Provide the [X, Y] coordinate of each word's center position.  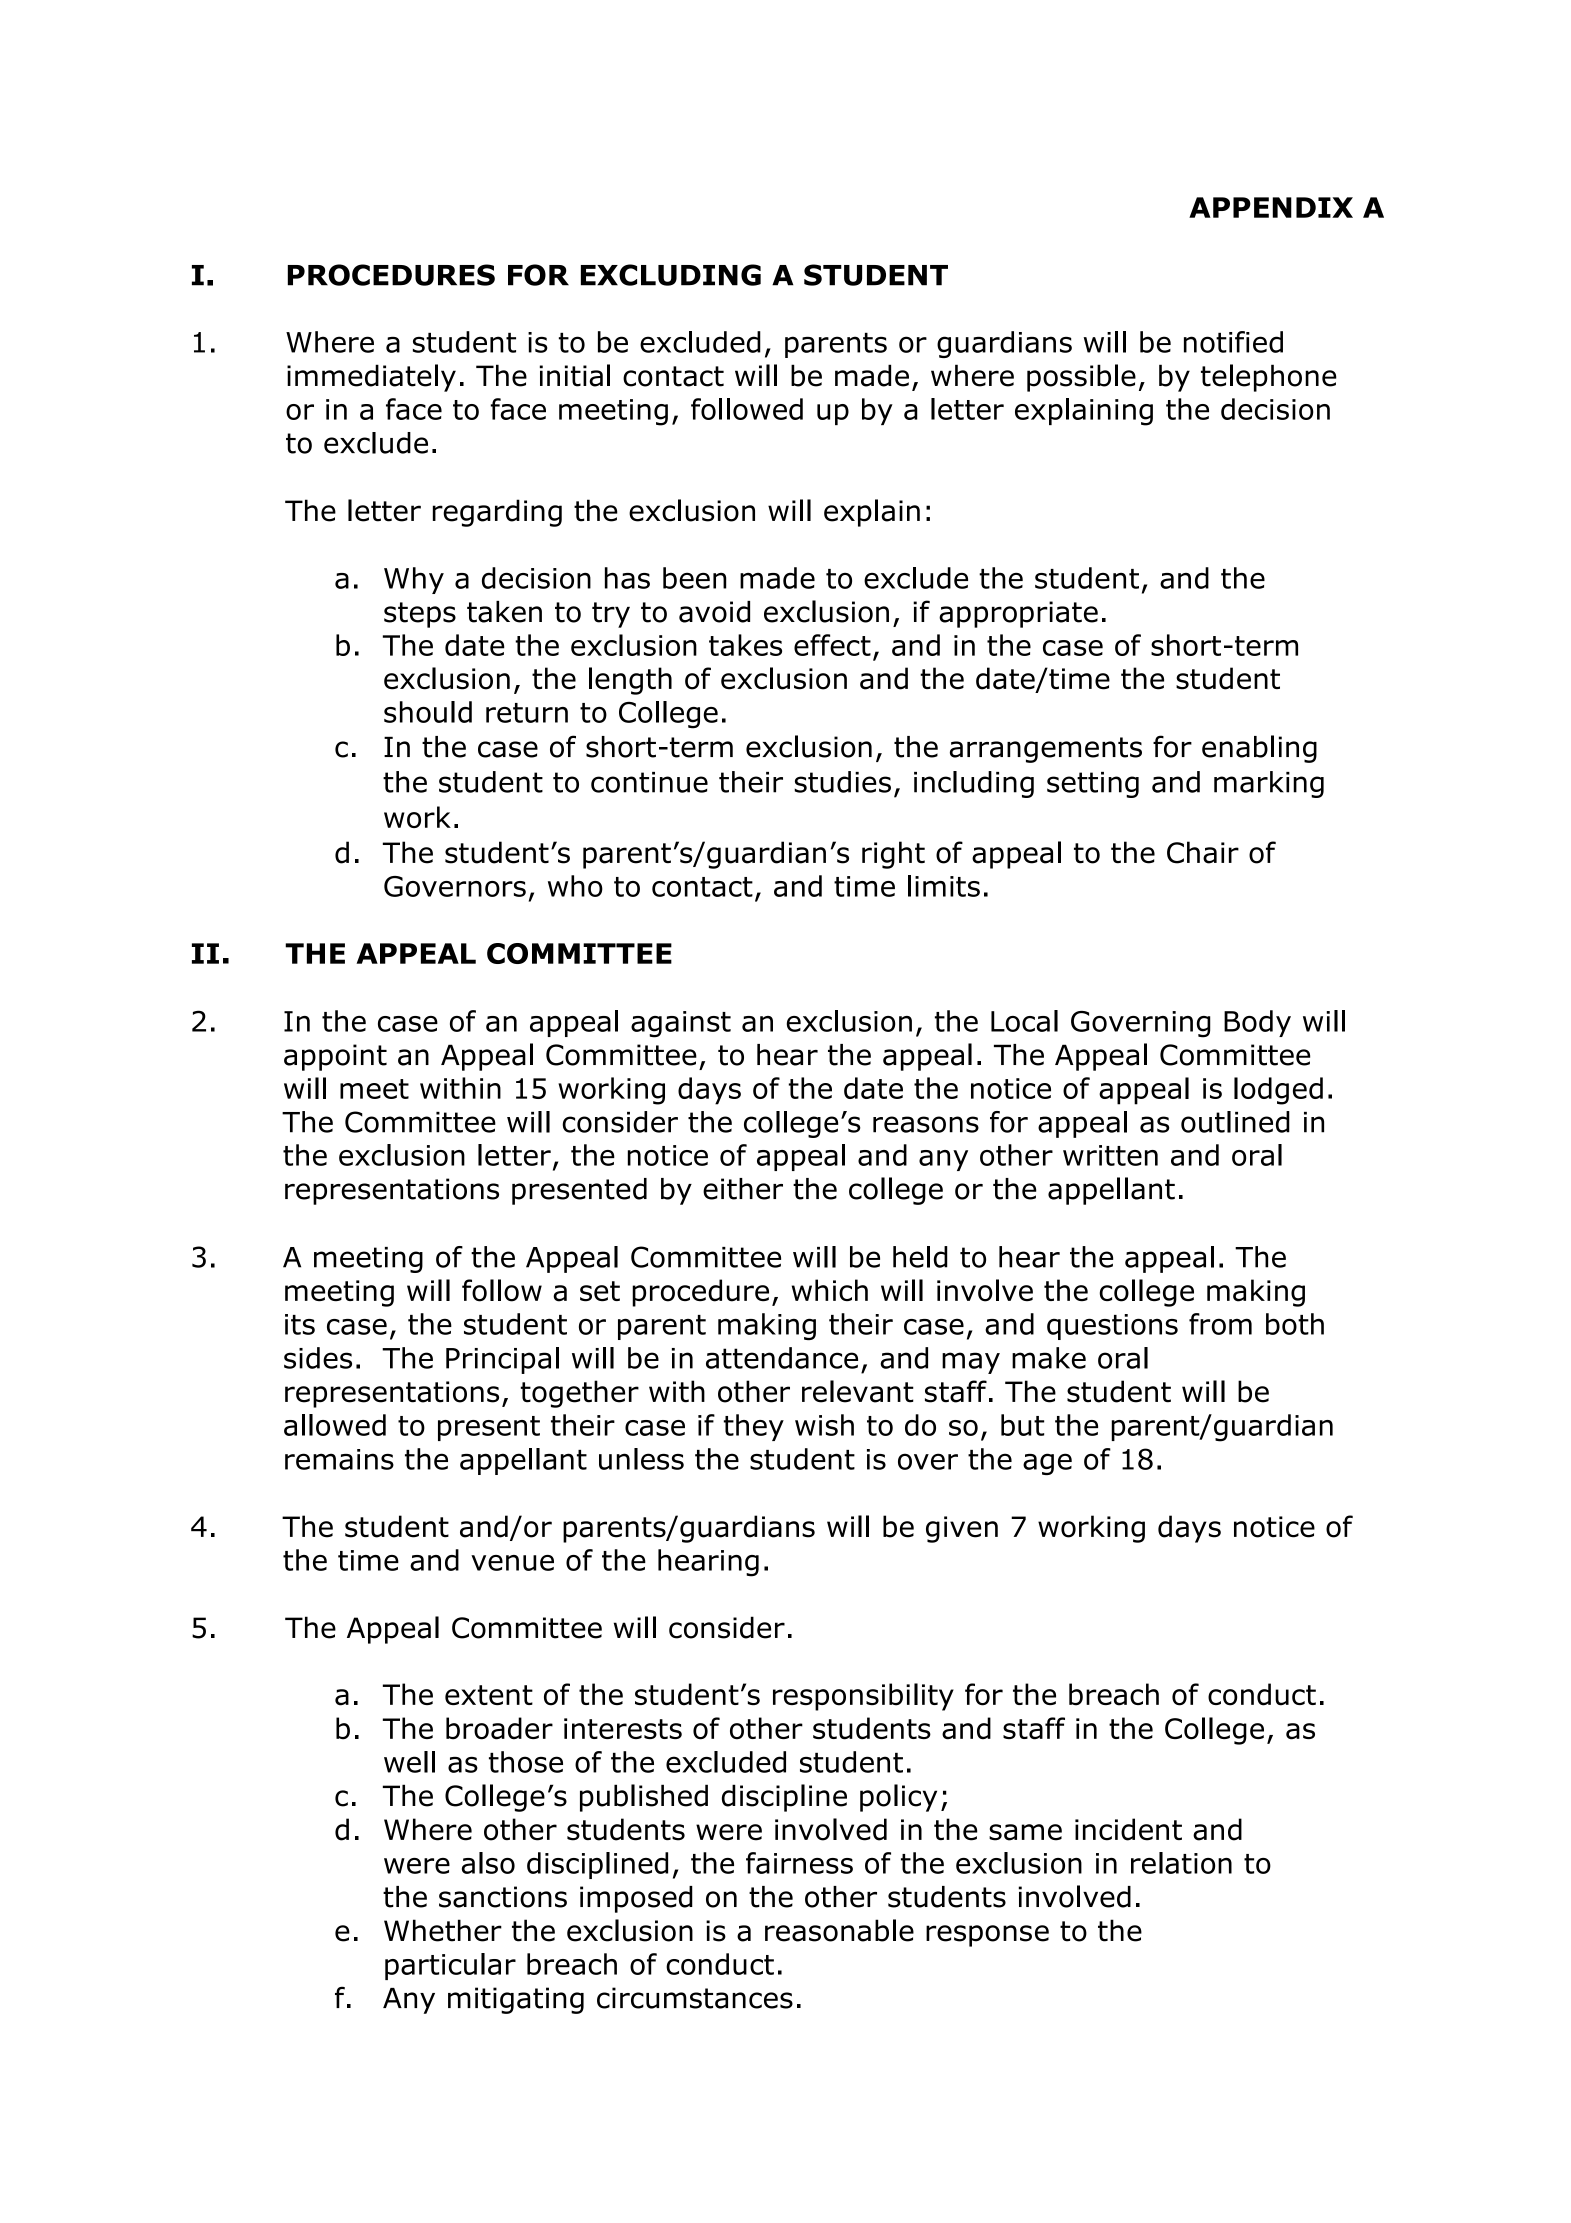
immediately [371, 378]
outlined [1235, 1122]
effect [832, 645]
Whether [443, 1930]
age [1047, 1464]
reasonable [839, 1930]
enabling [1259, 749]
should [428, 712]
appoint [335, 1057]
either [743, 1189]
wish [824, 1425]
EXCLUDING [671, 275]
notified [1233, 342]
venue [512, 1563]
